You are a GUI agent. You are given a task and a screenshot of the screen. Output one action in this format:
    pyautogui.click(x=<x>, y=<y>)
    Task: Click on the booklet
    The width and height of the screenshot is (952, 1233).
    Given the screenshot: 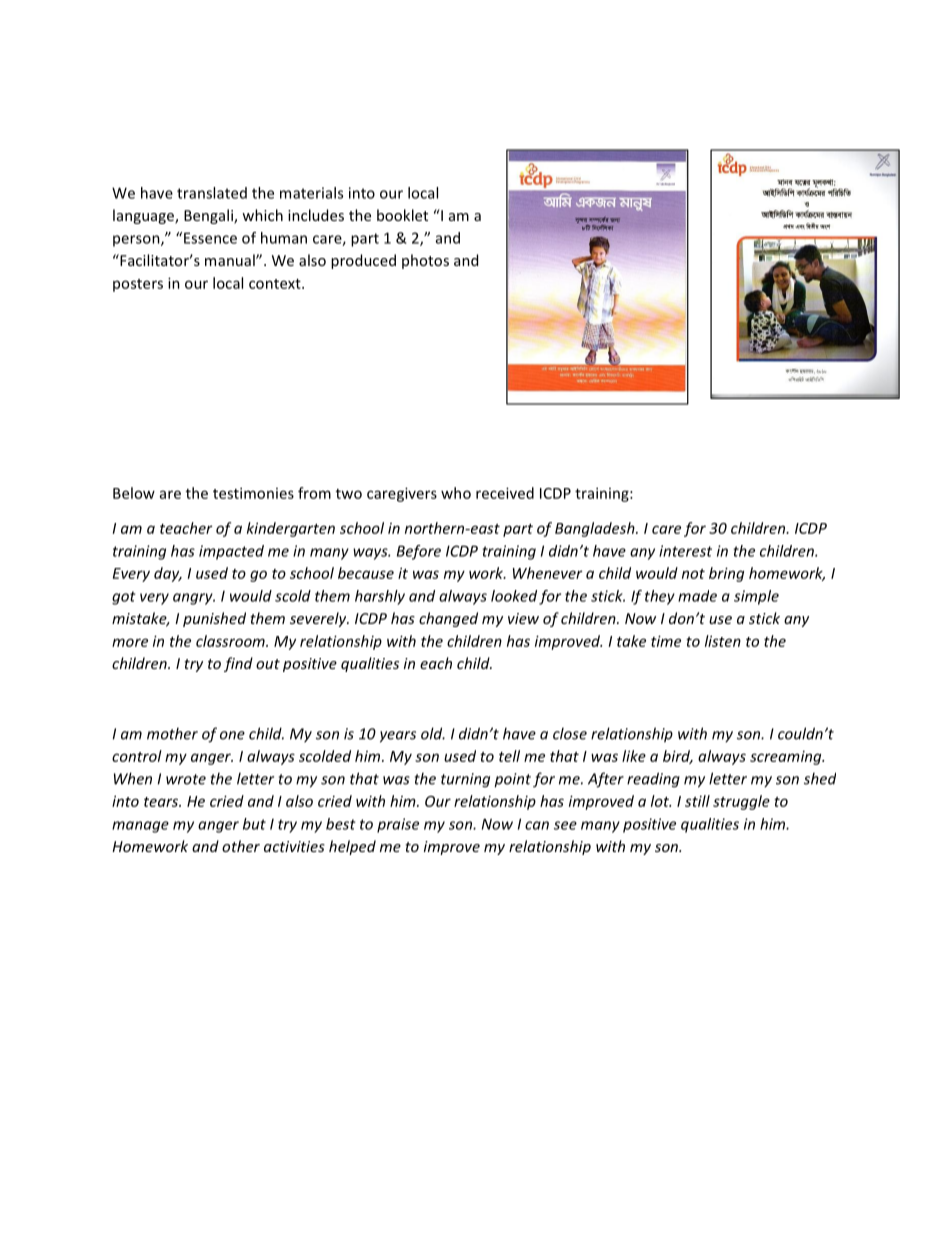 What is the action you would take?
    pyautogui.click(x=402, y=215)
